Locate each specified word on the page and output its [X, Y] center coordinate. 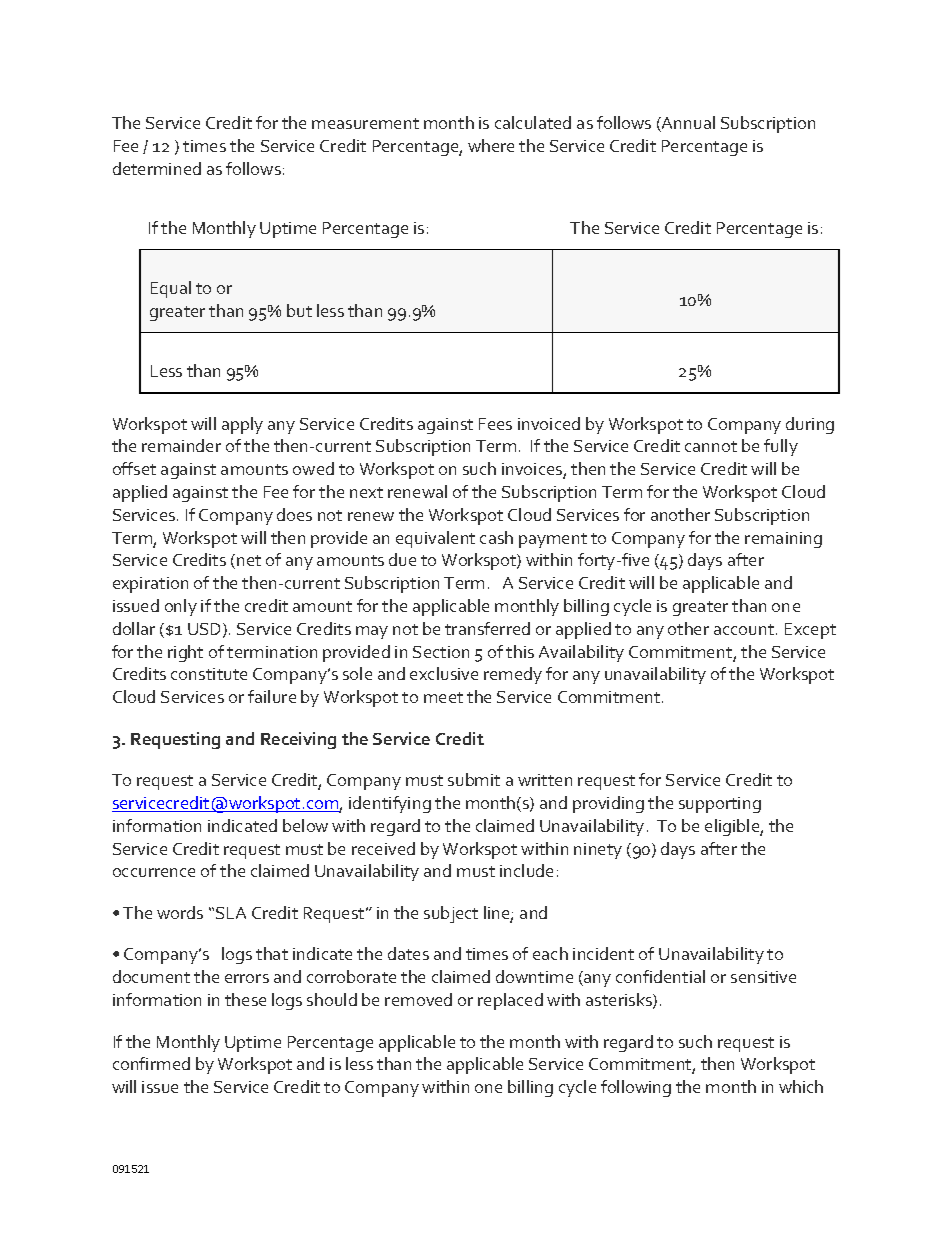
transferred [487, 628]
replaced [510, 1001]
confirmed [151, 1063]
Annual [687, 124]
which [801, 1086]
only [181, 607]
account [745, 629]
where [491, 145]
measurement [365, 123]
